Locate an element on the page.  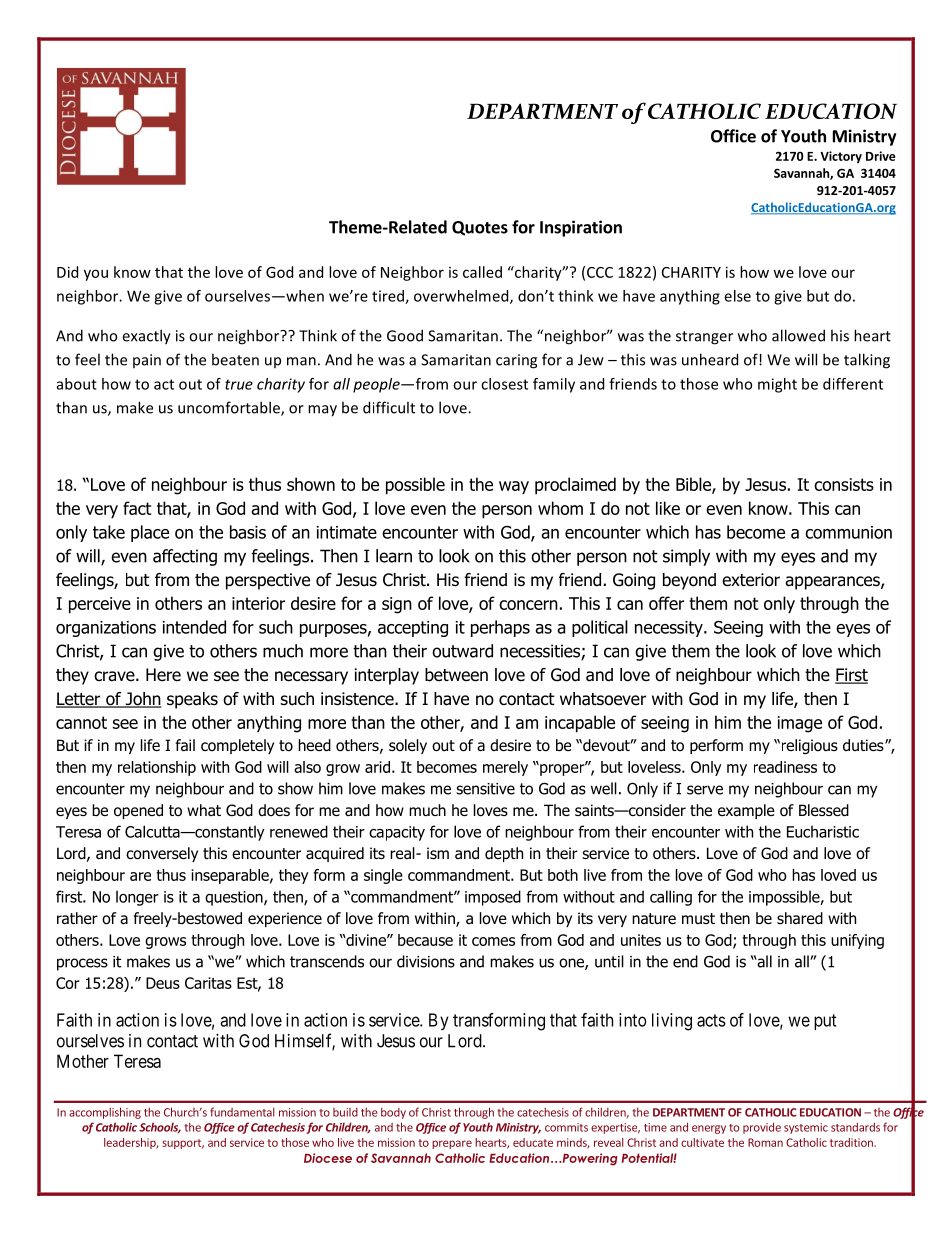
prepare is located at coordinates (452, 1144).
